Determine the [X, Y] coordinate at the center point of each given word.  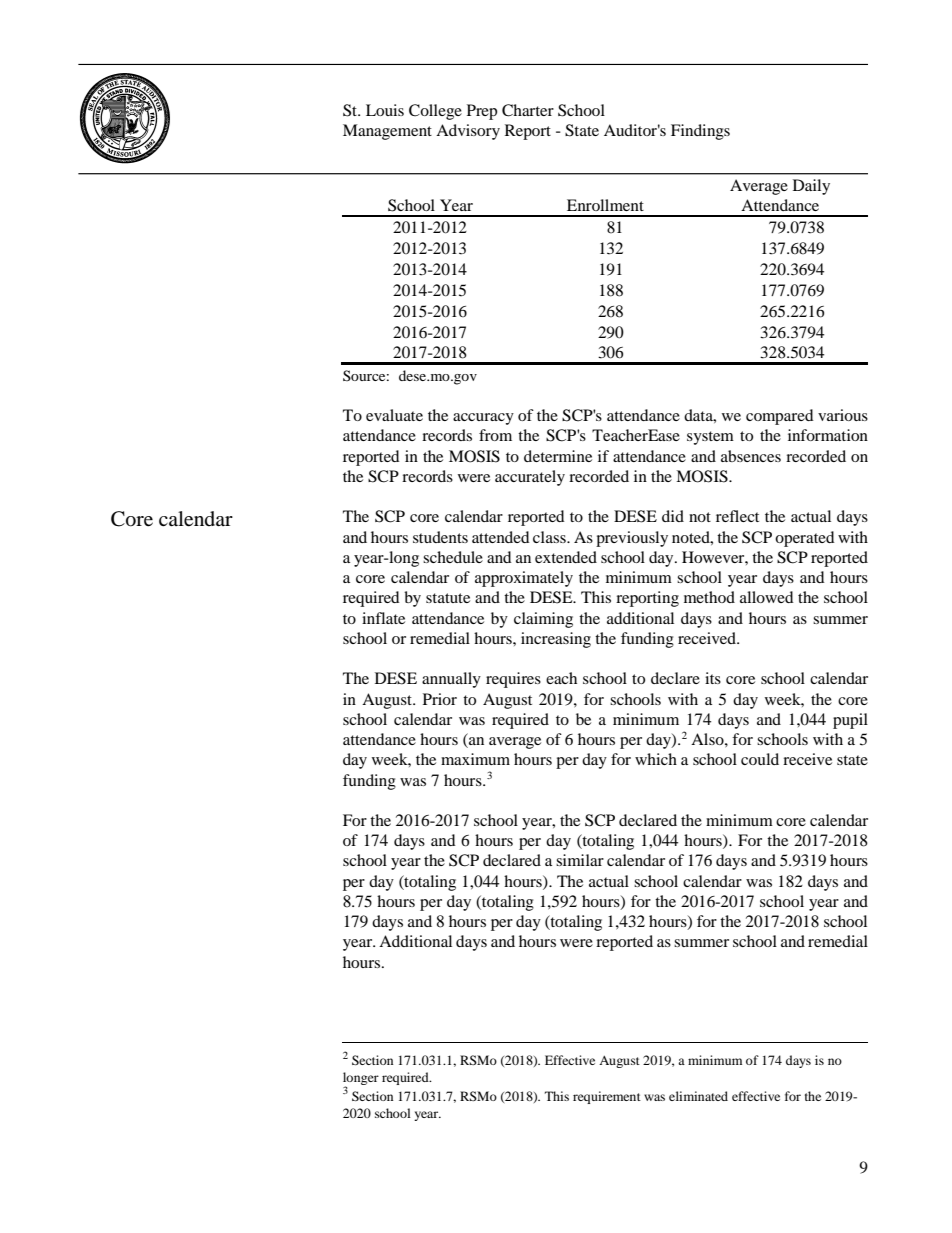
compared [780, 417]
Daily [811, 187]
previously [632, 539]
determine [558, 456]
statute [448, 598]
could [760, 759]
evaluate [394, 415]
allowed [767, 597]
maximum [475, 759]
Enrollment [605, 205]
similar [580, 860]
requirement [607, 1097]
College [435, 112]
